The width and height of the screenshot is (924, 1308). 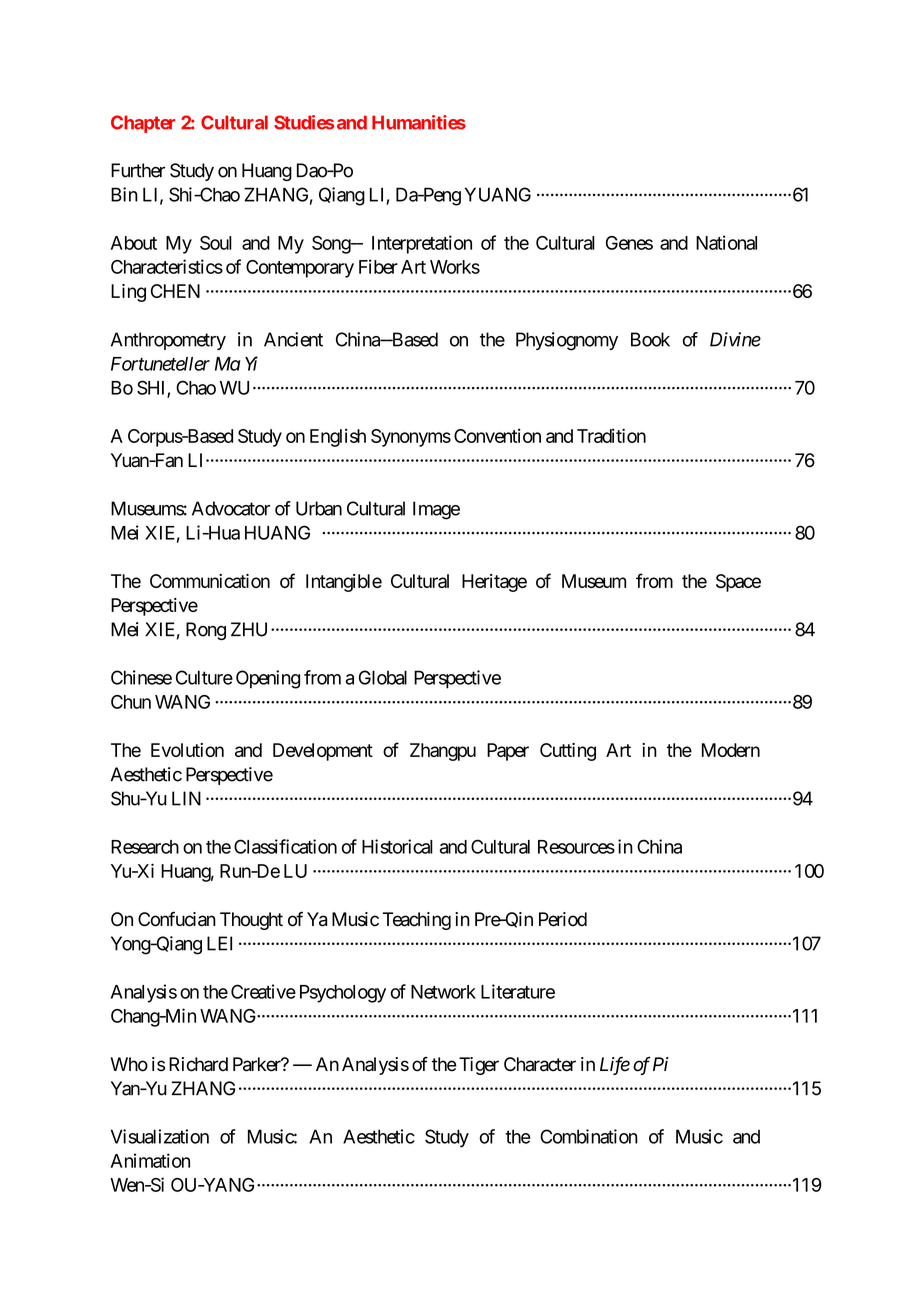 I want to click on National, so click(x=726, y=242).
